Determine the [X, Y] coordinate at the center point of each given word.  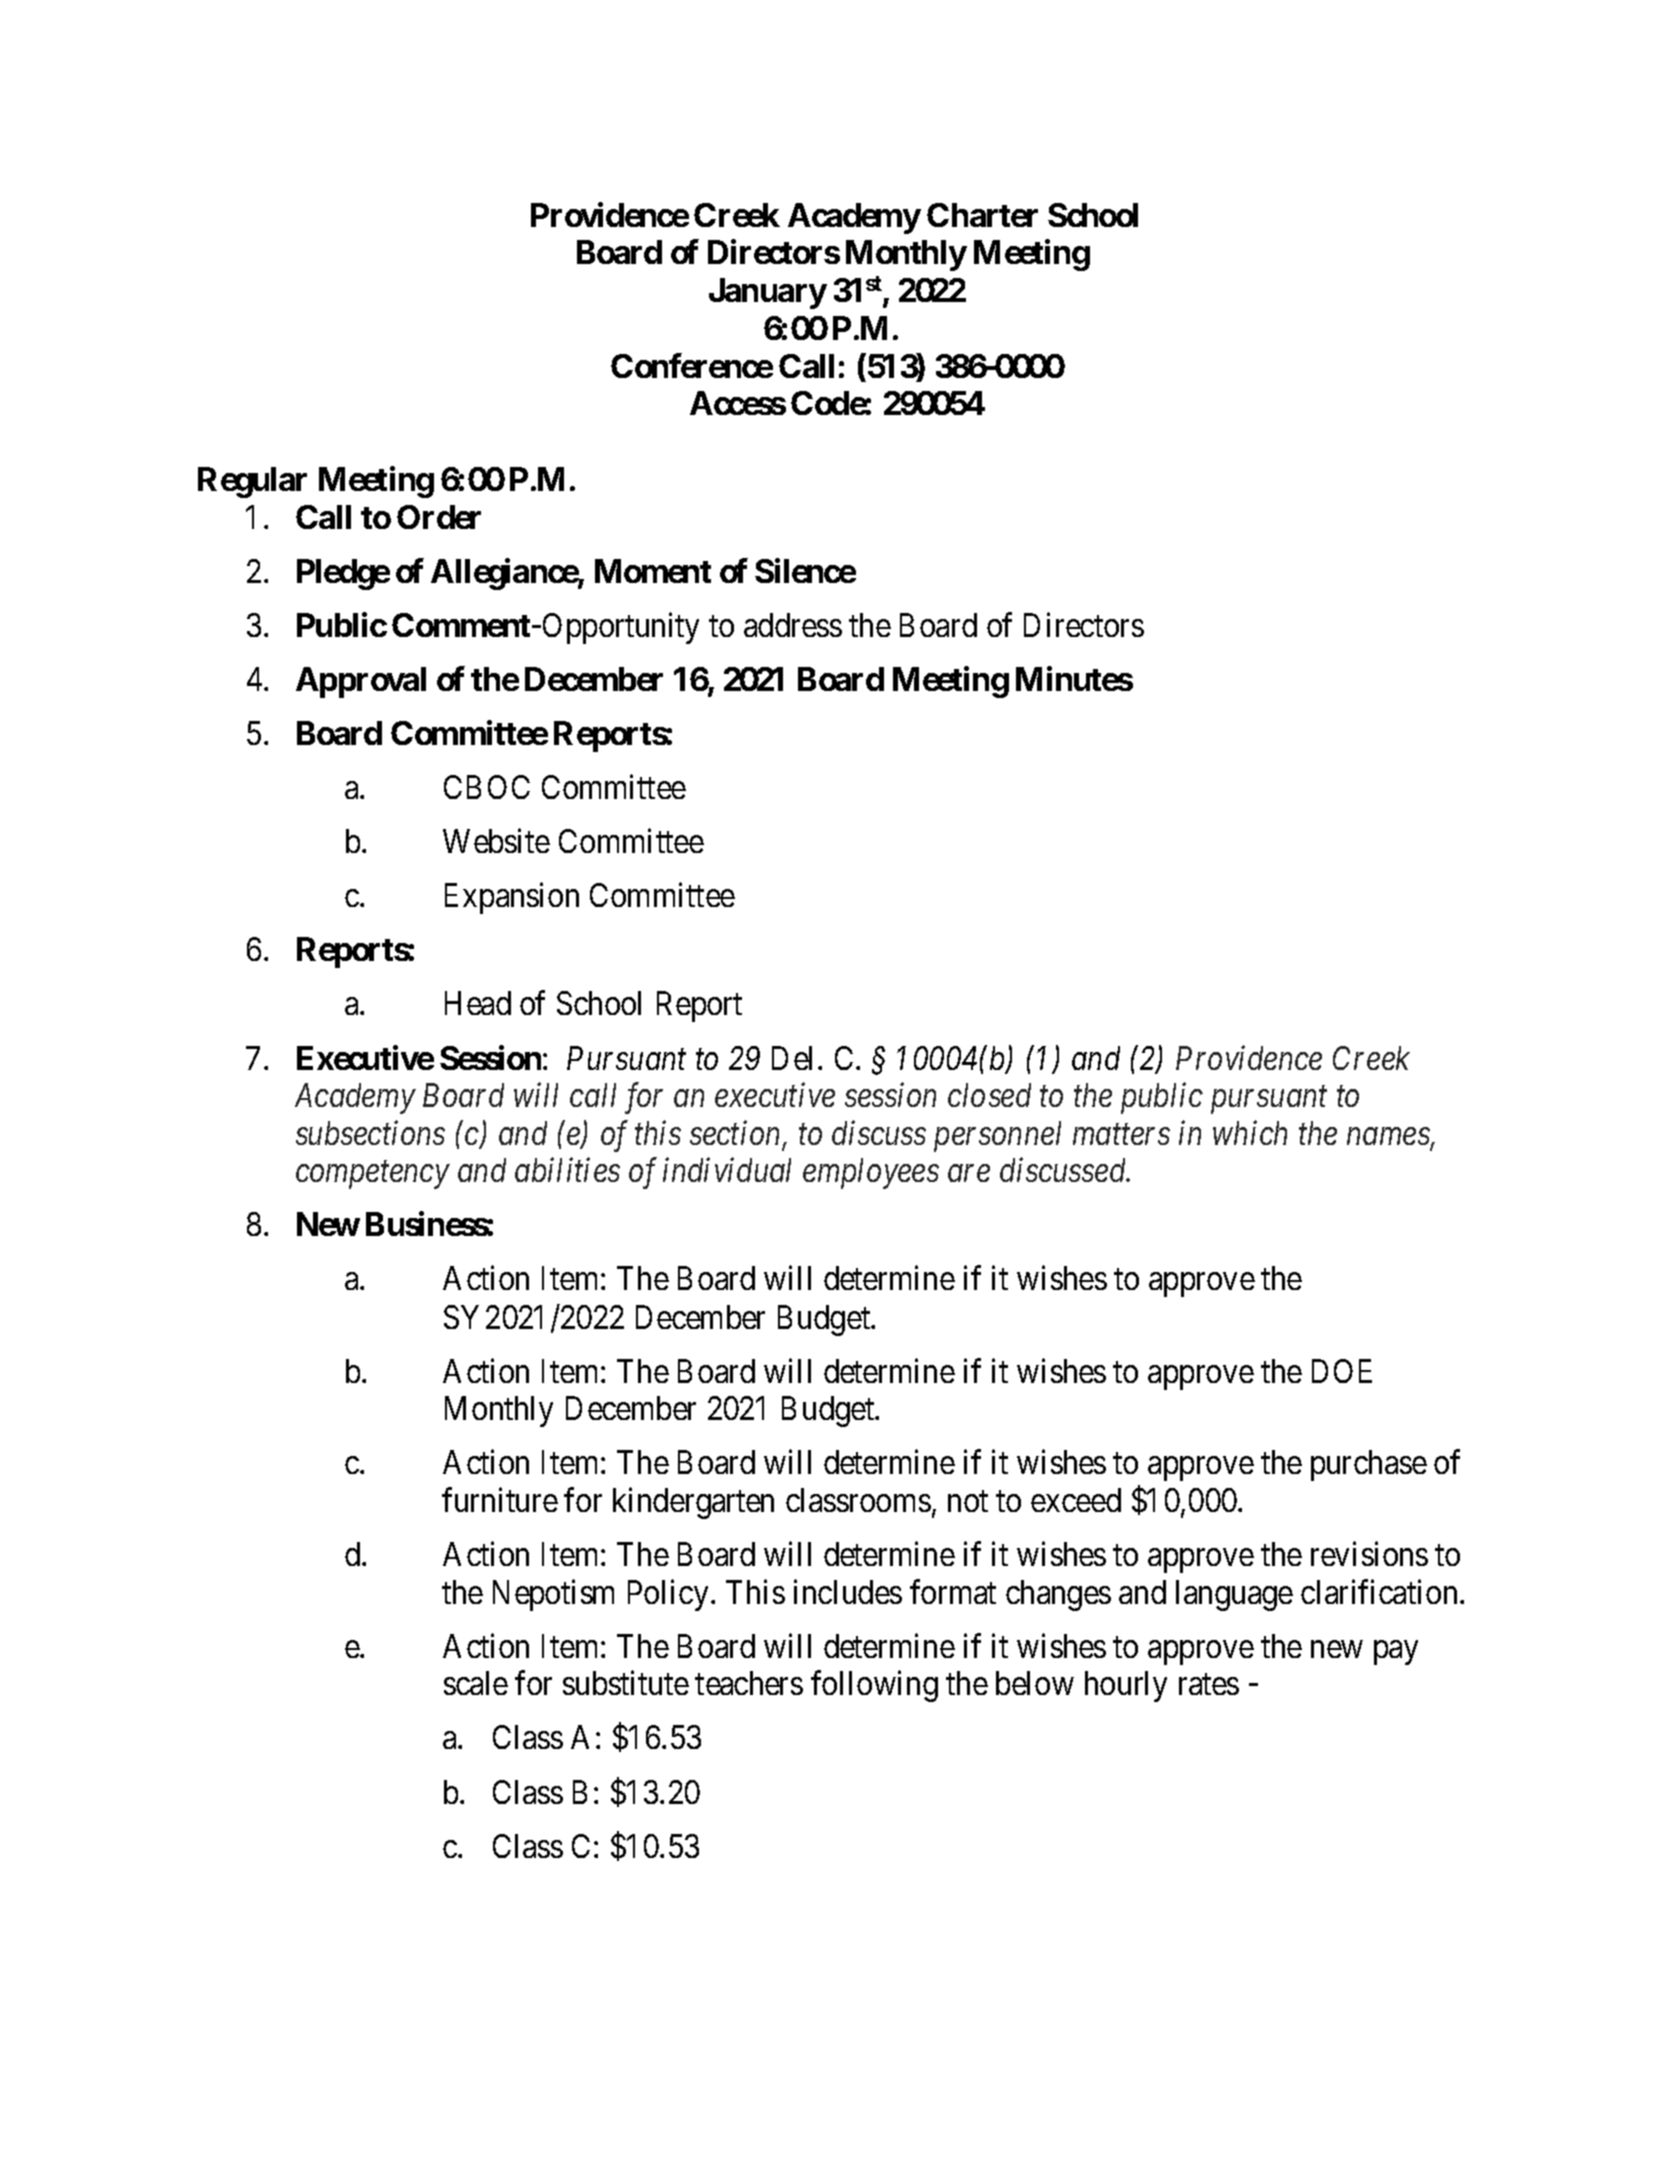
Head [478, 1003]
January [768, 293]
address [793, 625]
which [1250, 1132]
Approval [361, 682]
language [1234, 1595]
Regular [252, 482]
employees [871, 1173]
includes [848, 1591]
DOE [1342, 1371]
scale [476, 1683]
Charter [982, 215]
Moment [653, 571]
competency [373, 1176]
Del [795, 1058]
